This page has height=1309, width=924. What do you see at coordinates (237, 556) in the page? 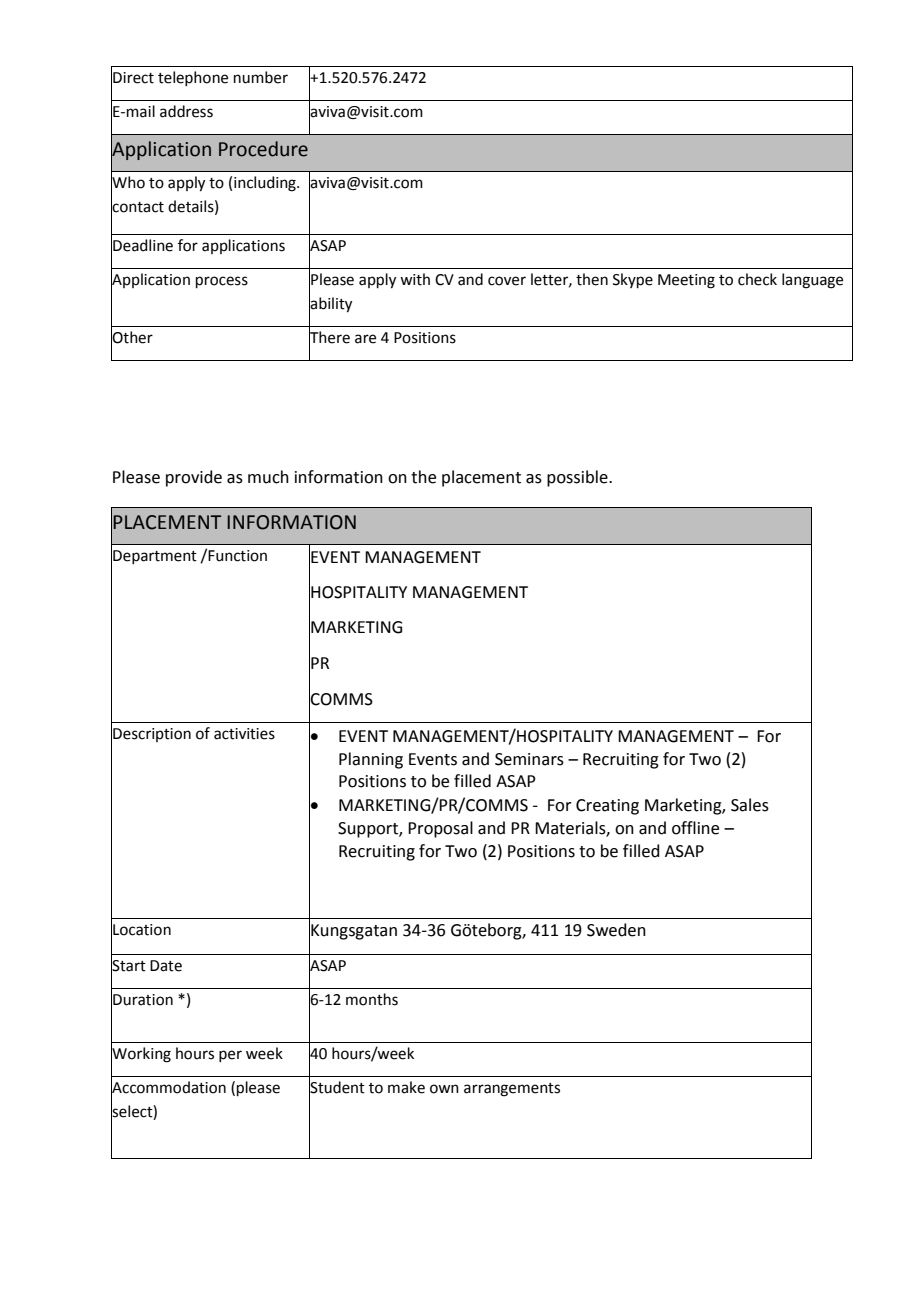
I see `Function` at bounding box center [237, 556].
